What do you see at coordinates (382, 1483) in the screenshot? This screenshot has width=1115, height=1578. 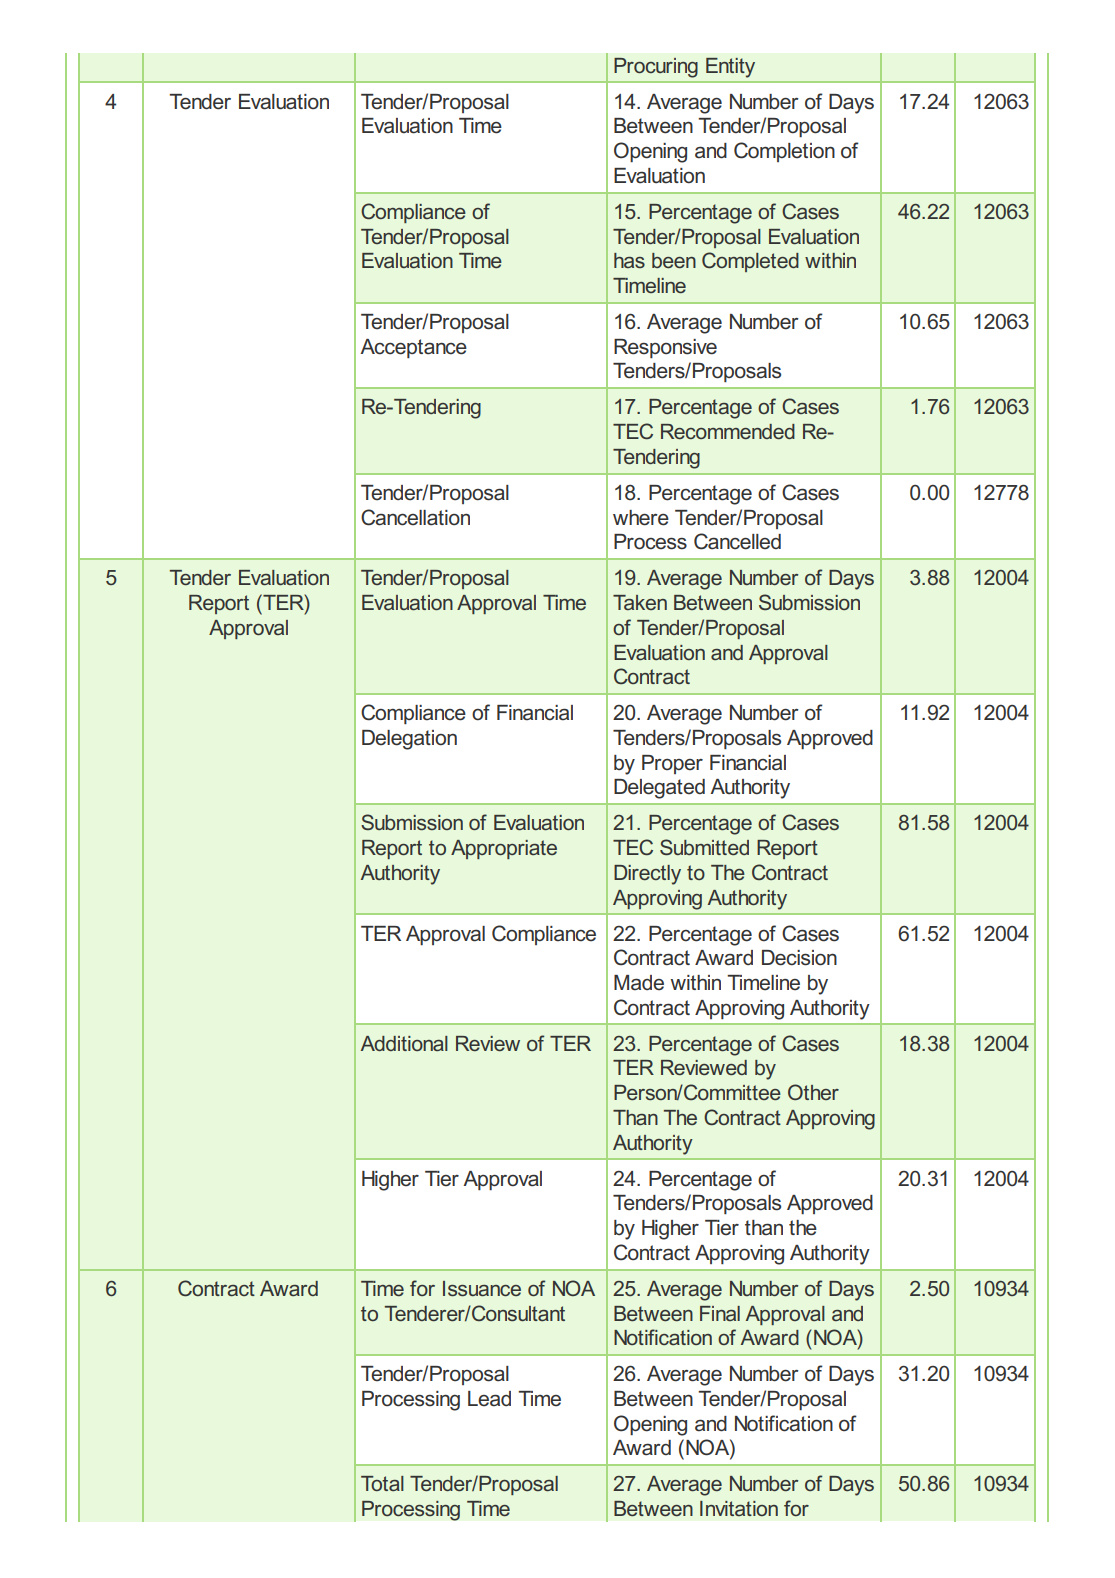 I see `Total` at bounding box center [382, 1483].
